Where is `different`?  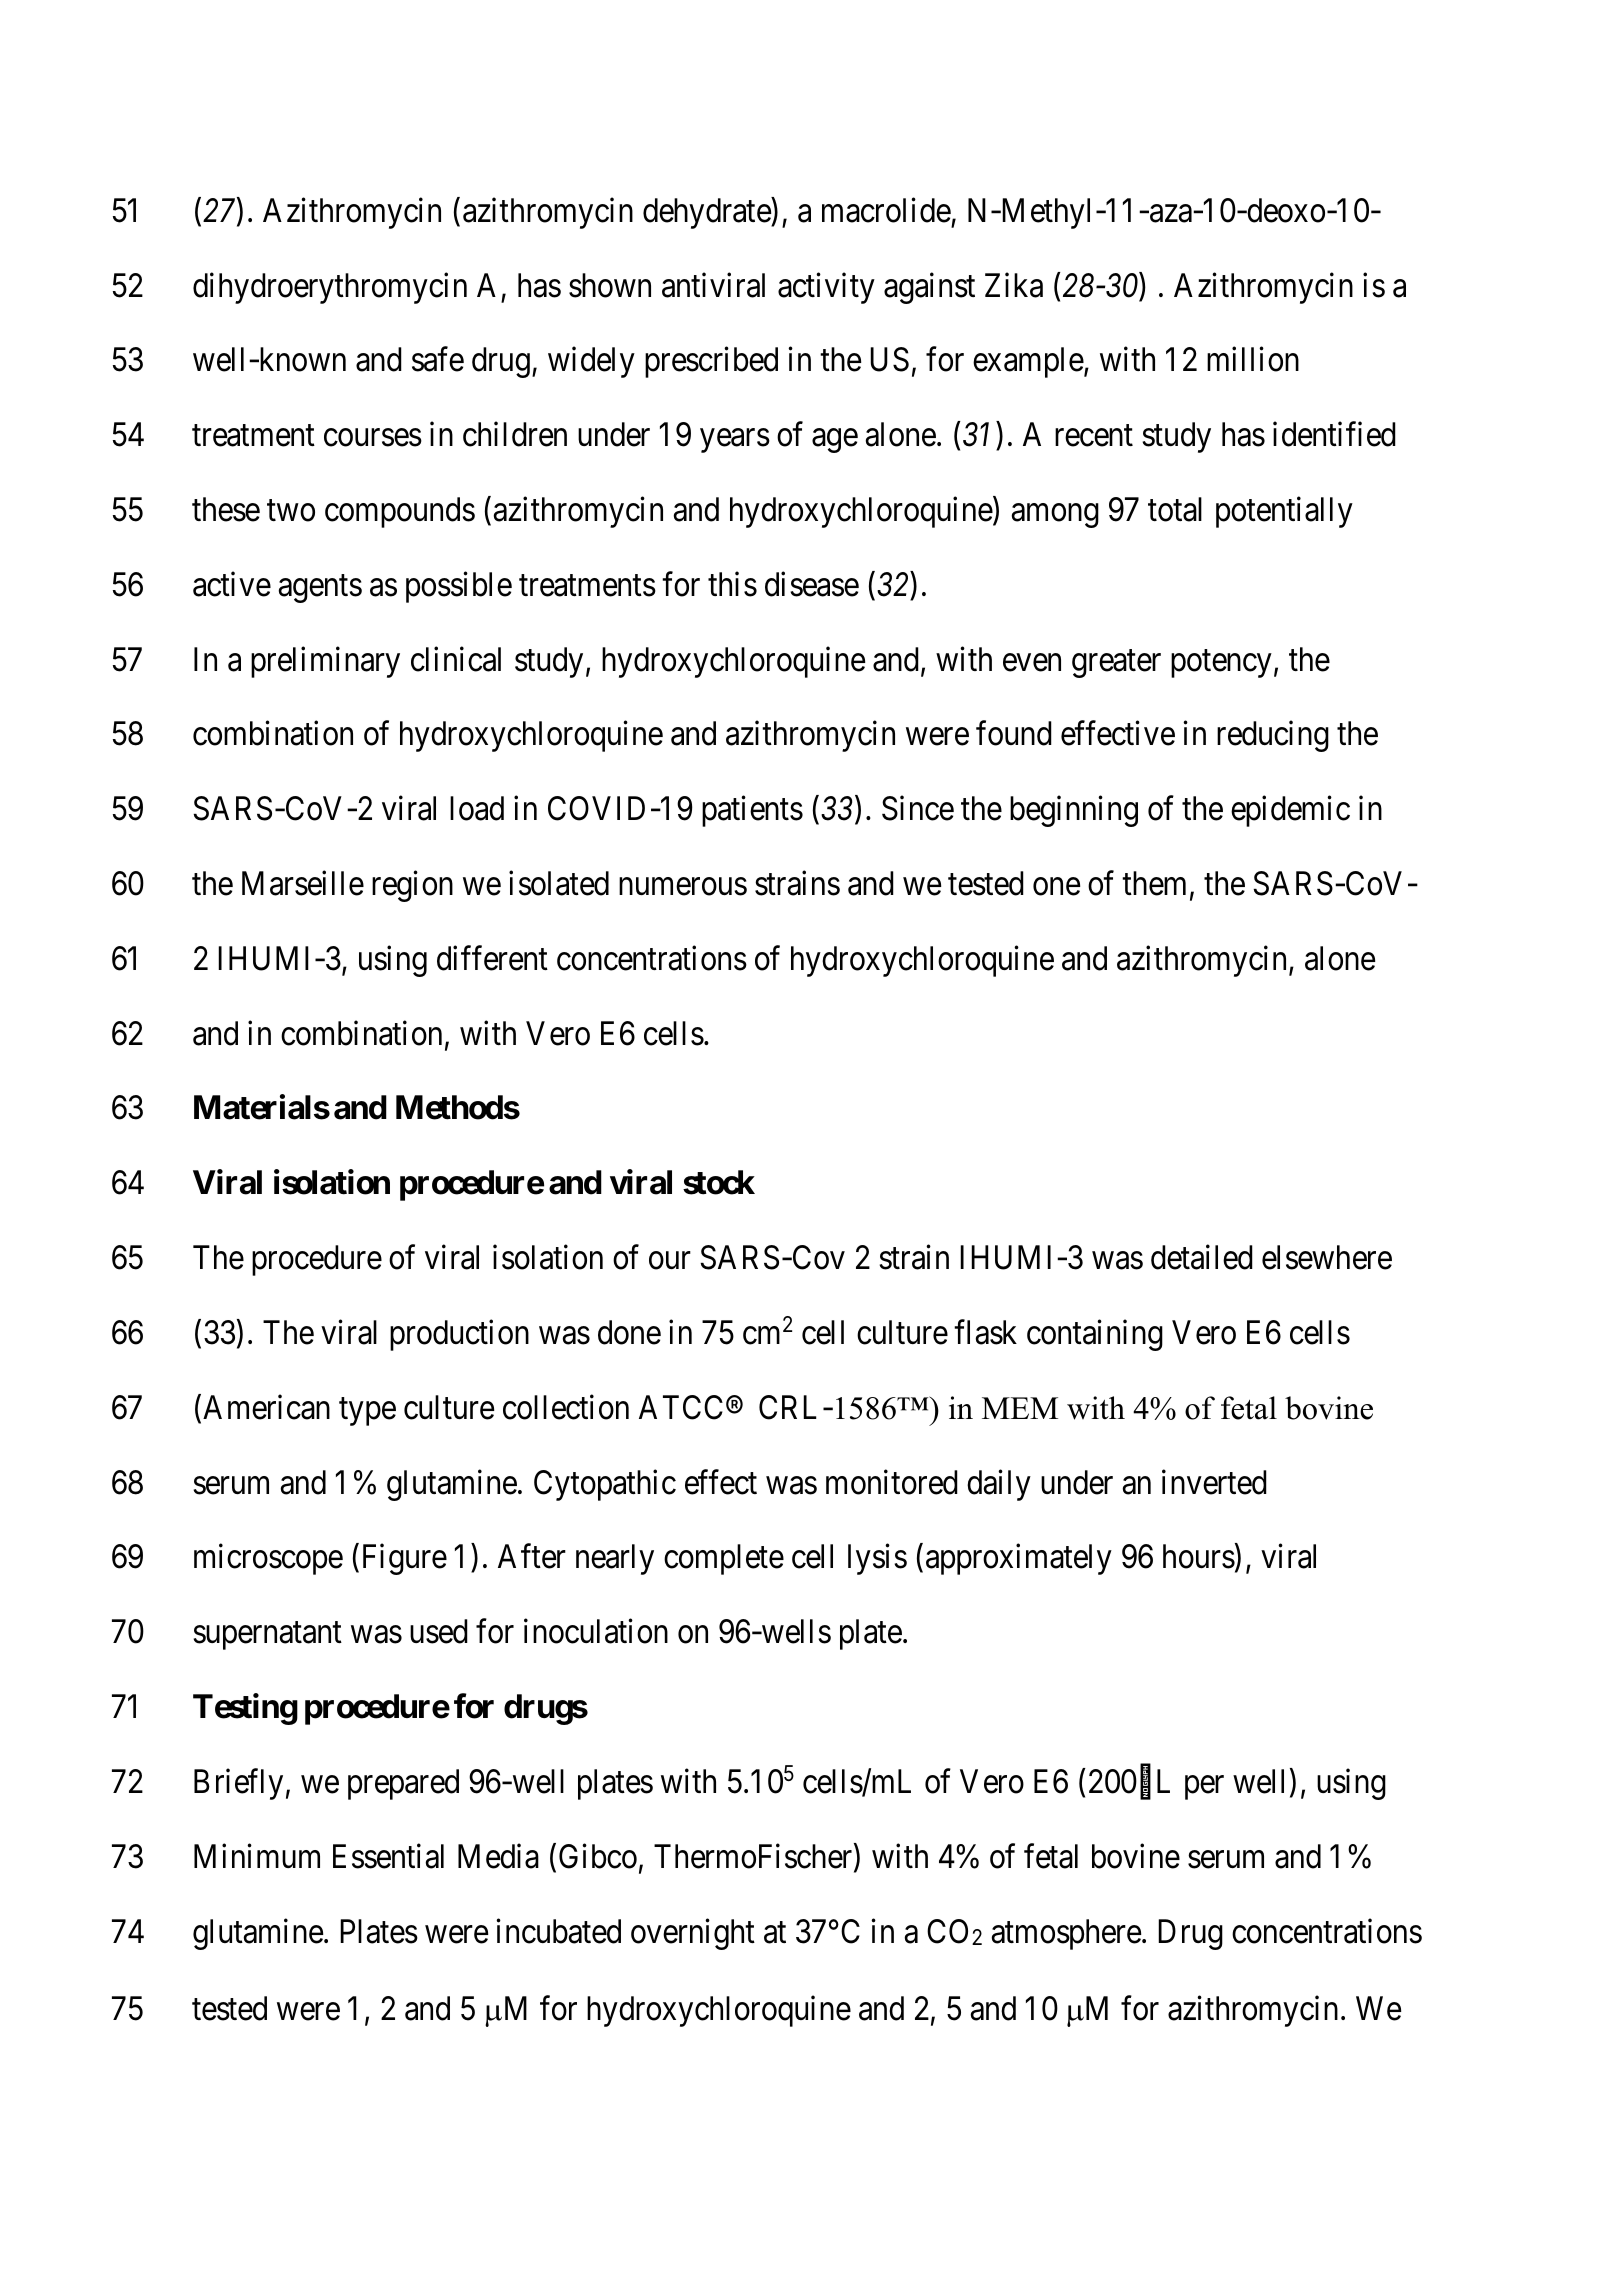 different is located at coordinates (492, 958).
